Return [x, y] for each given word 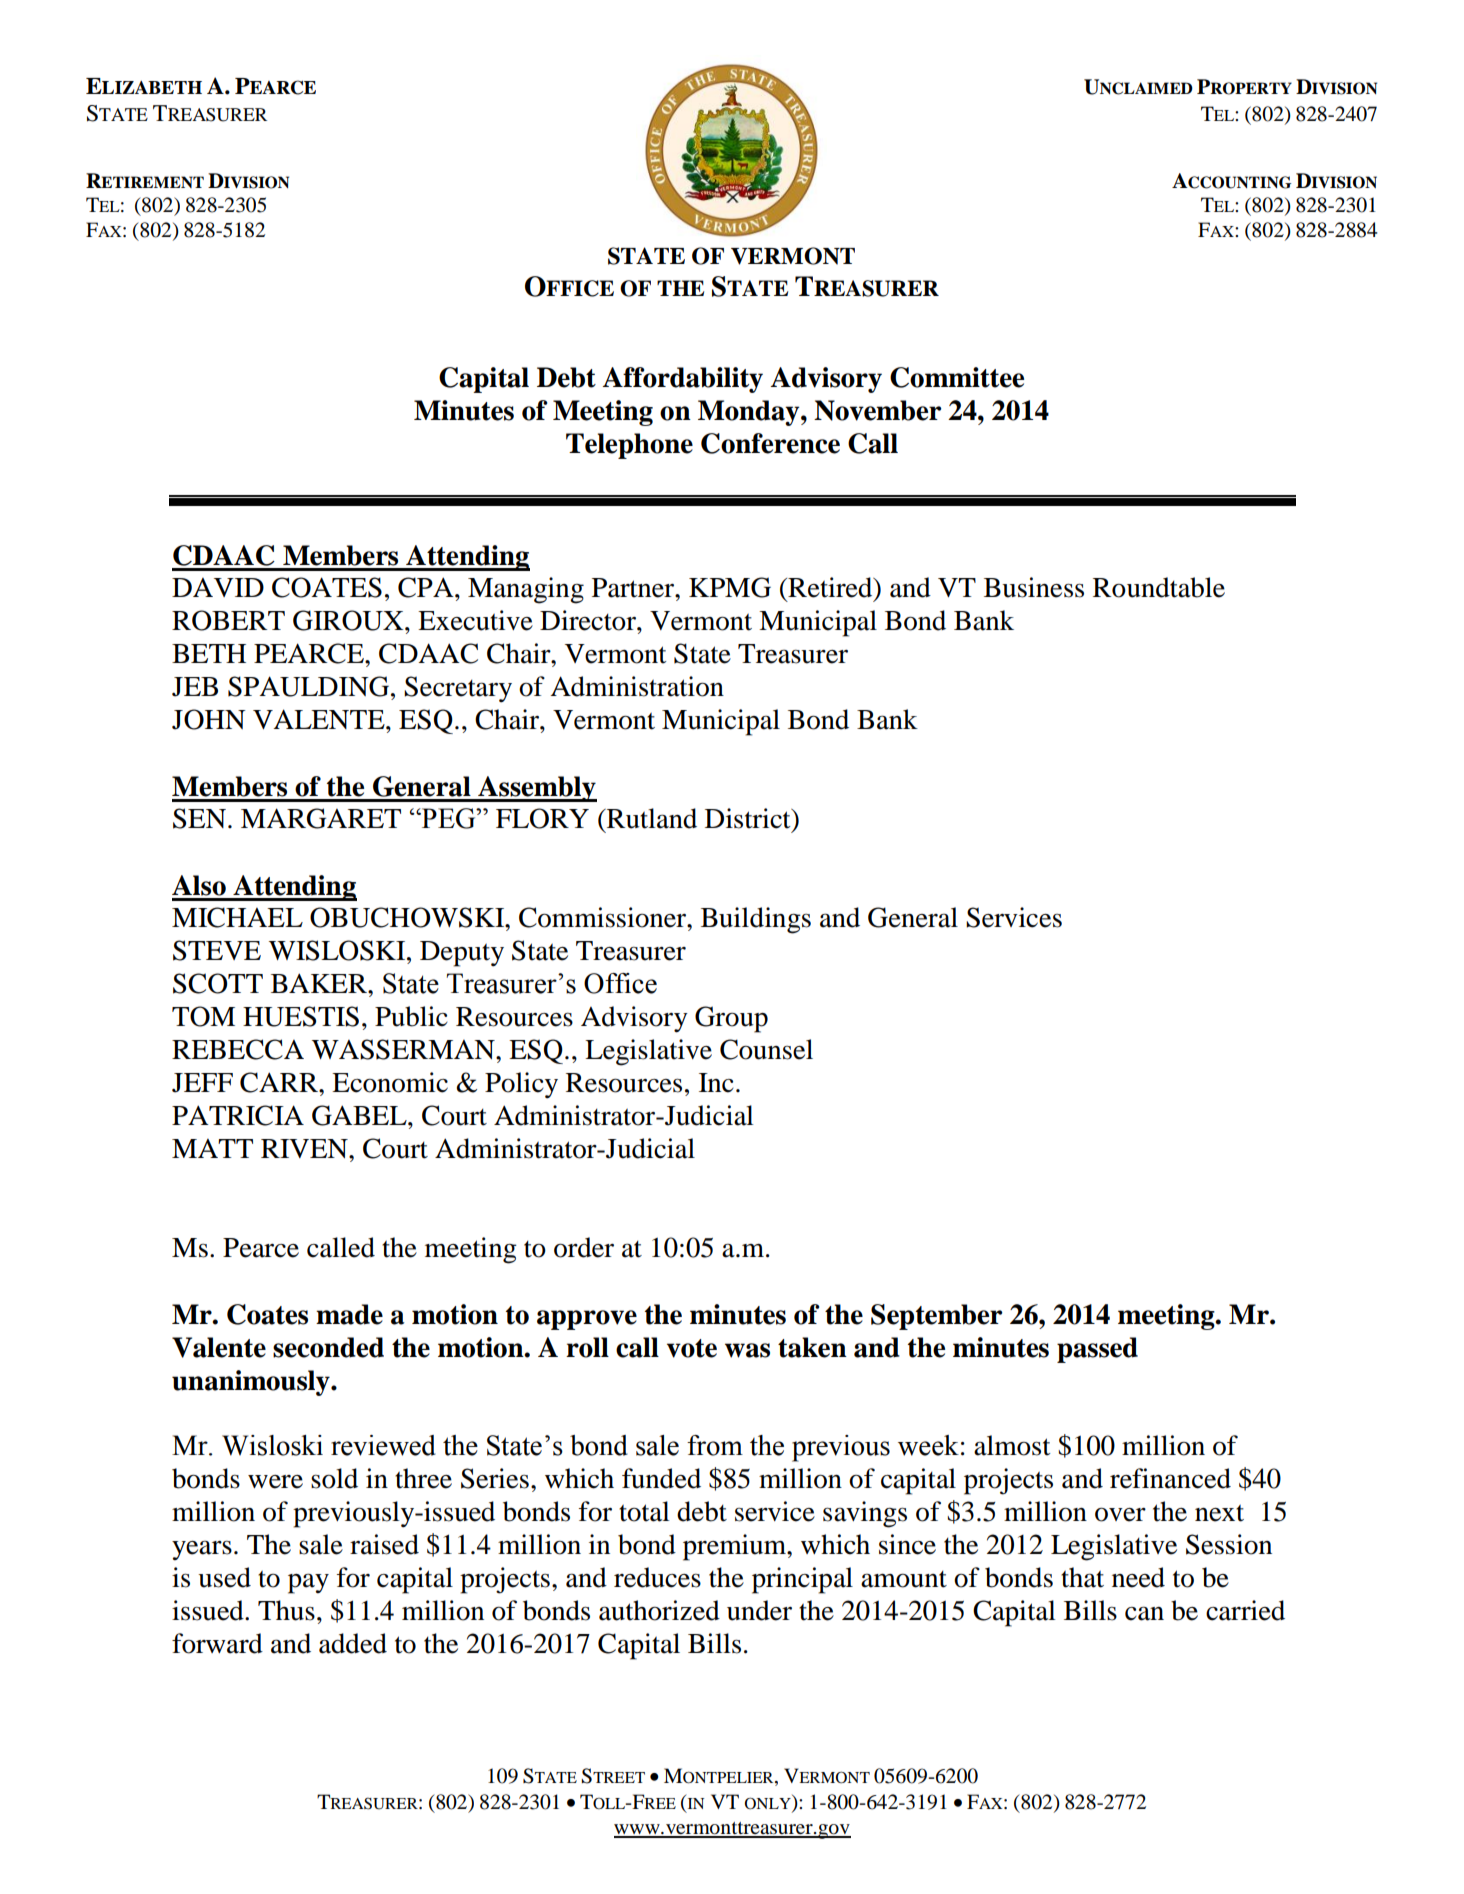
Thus [286, 1610]
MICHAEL [237, 917]
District [749, 818]
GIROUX [349, 620]
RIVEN [305, 1148]
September [937, 1317]
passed [1097, 1350]
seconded [328, 1347]
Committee [957, 377]
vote [692, 1348]
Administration [637, 686]
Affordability [683, 380]
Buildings [756, 920]
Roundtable [1159, 587]
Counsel [766, 1049]
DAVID [218, 587]
